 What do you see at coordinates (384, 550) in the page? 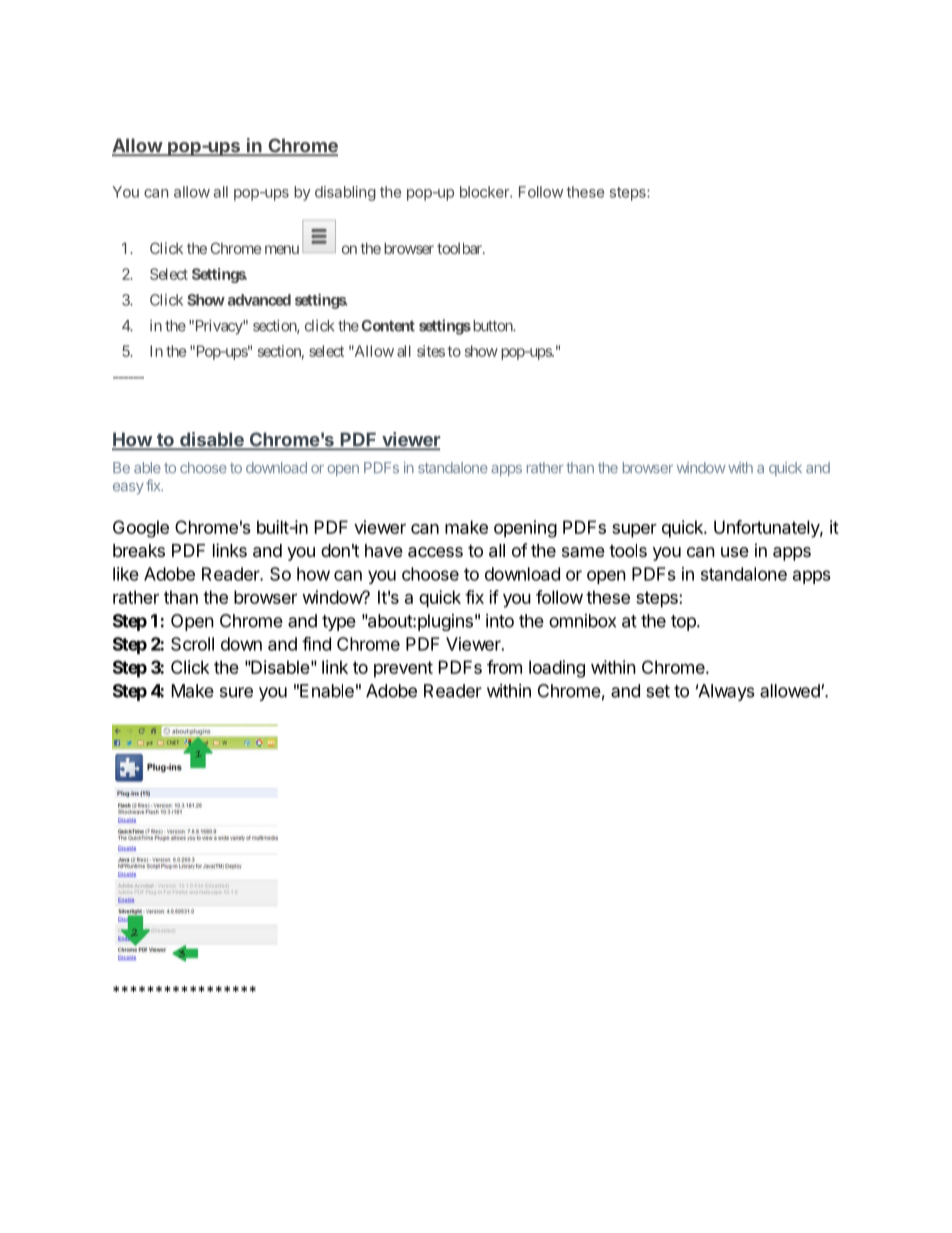
I see `have` at bounding box center [384, 550].
